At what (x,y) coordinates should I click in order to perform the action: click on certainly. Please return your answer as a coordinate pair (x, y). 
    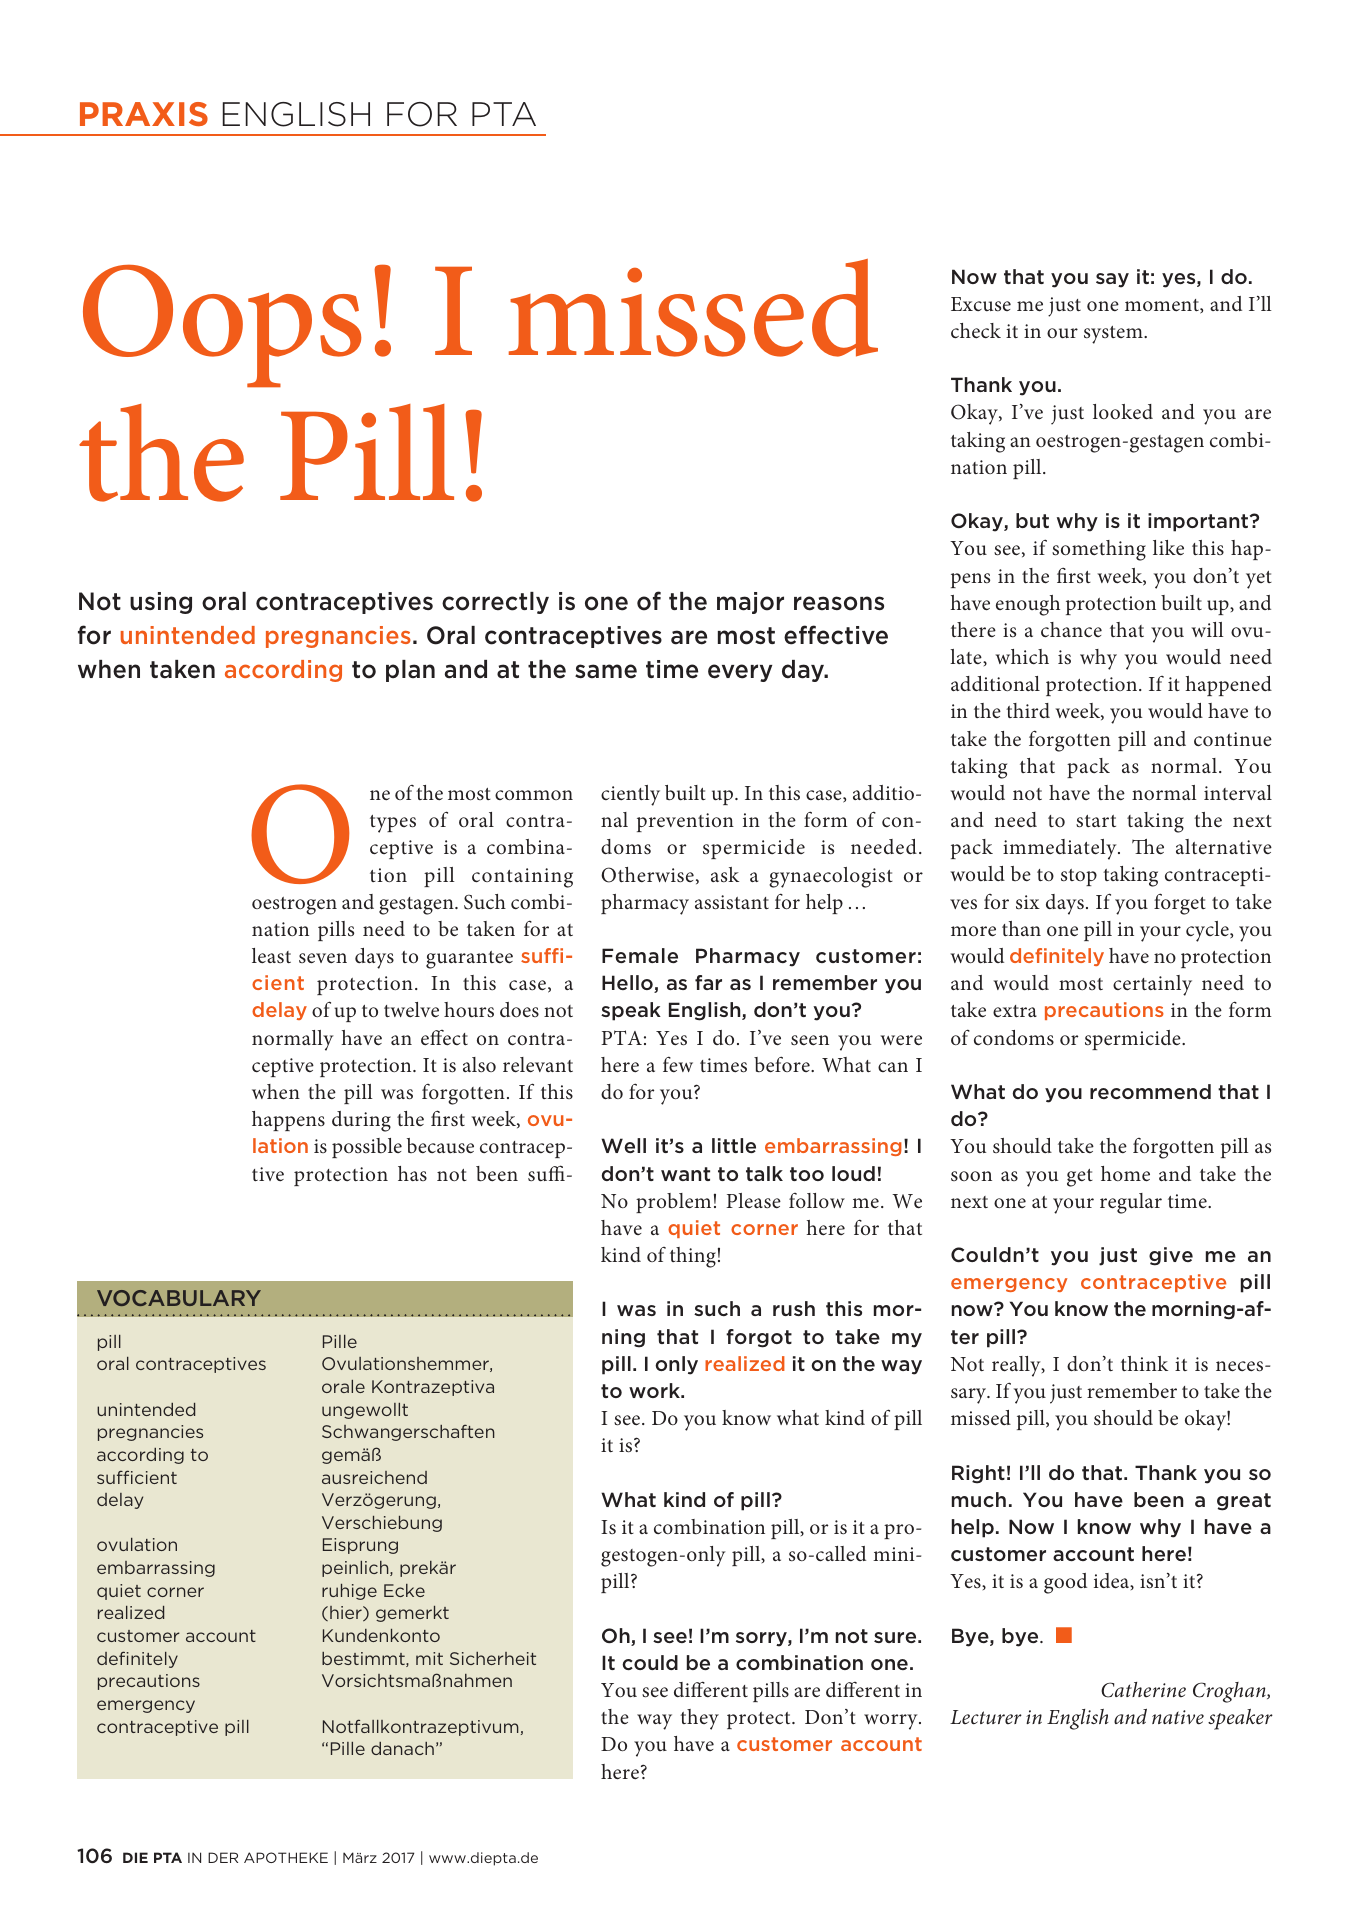
    Looking at the image, I should click on (1152, 985).
